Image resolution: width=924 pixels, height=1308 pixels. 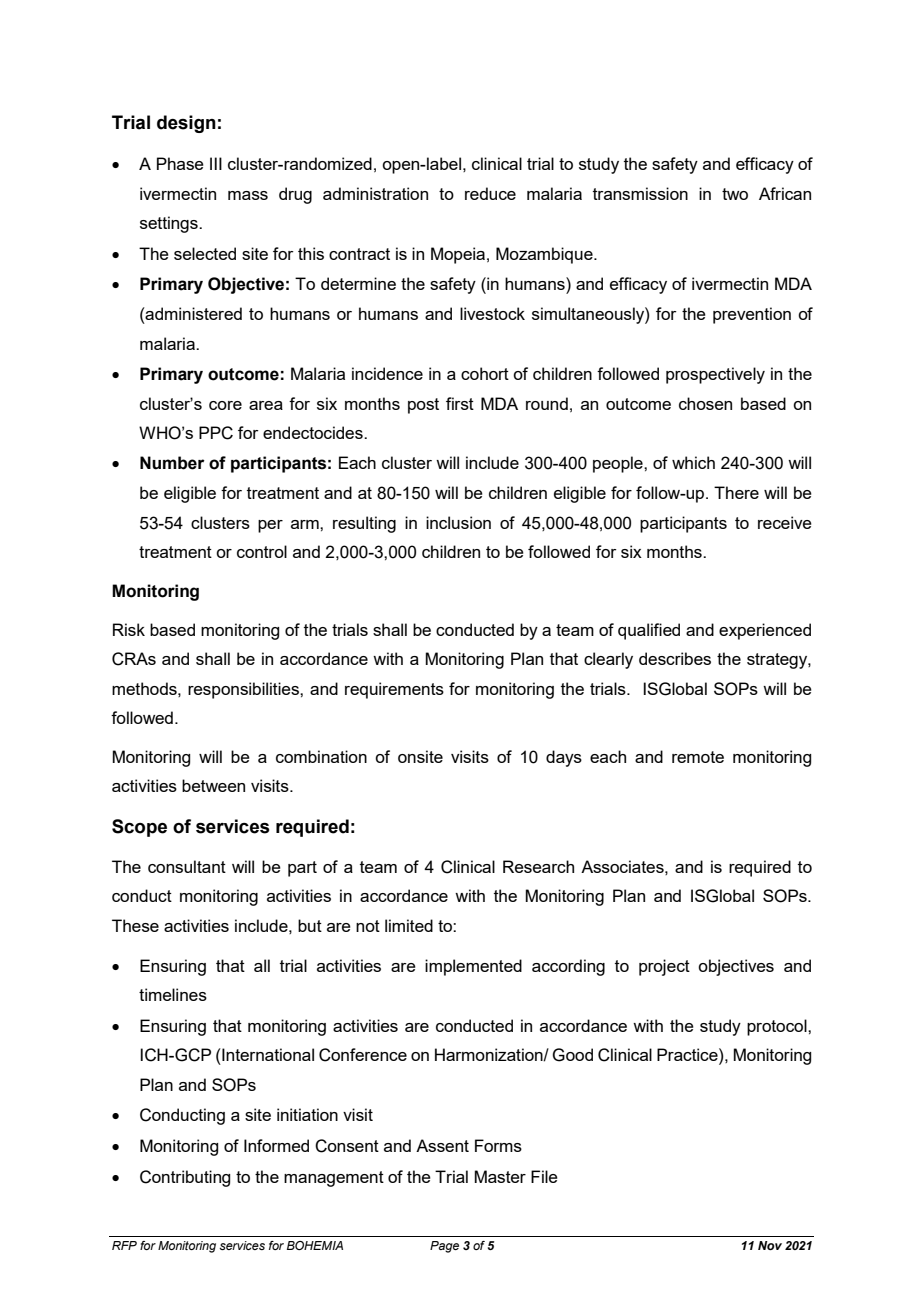 What do you see at coordinates (675, 658) in the page?
I see `describes` at bounding box center [675, 658].
